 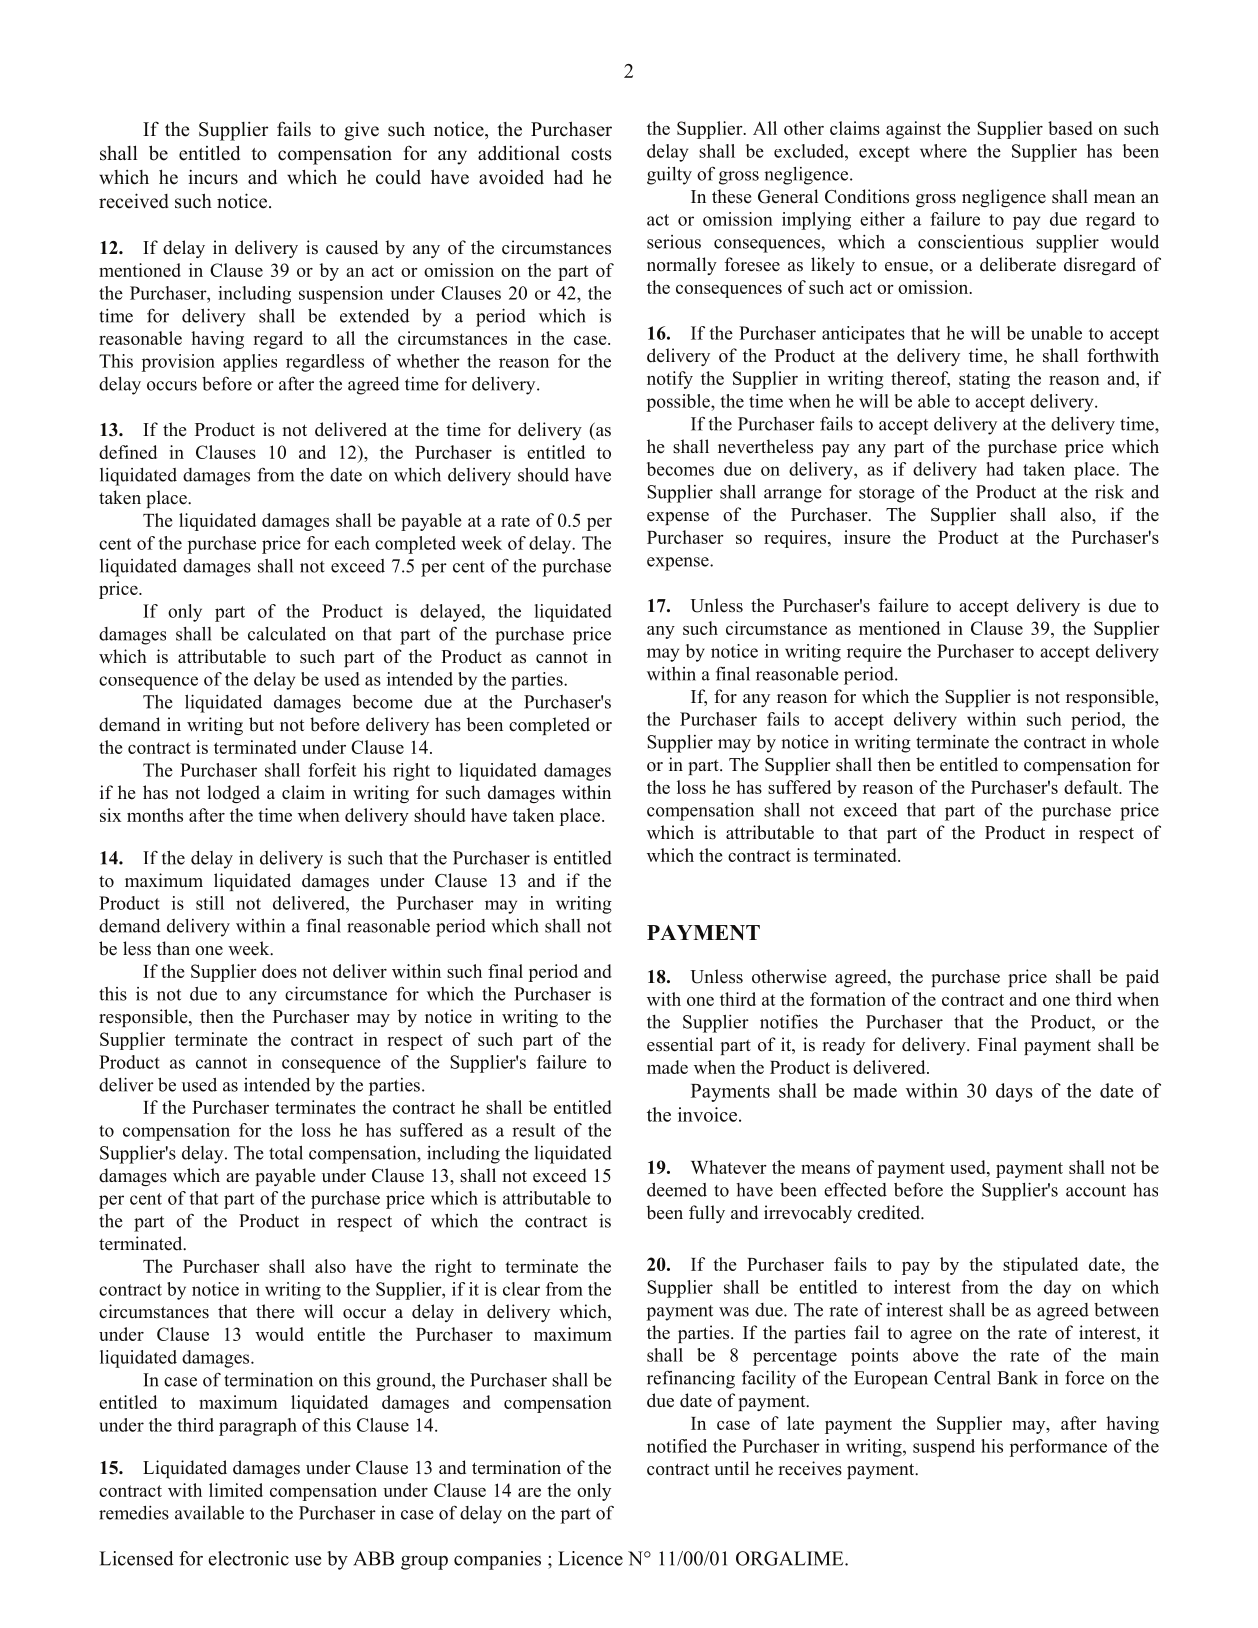 What do you see at coordinates (286, 1152) in the screenshot?
I see `total` at bounding box center [286, 1152].
